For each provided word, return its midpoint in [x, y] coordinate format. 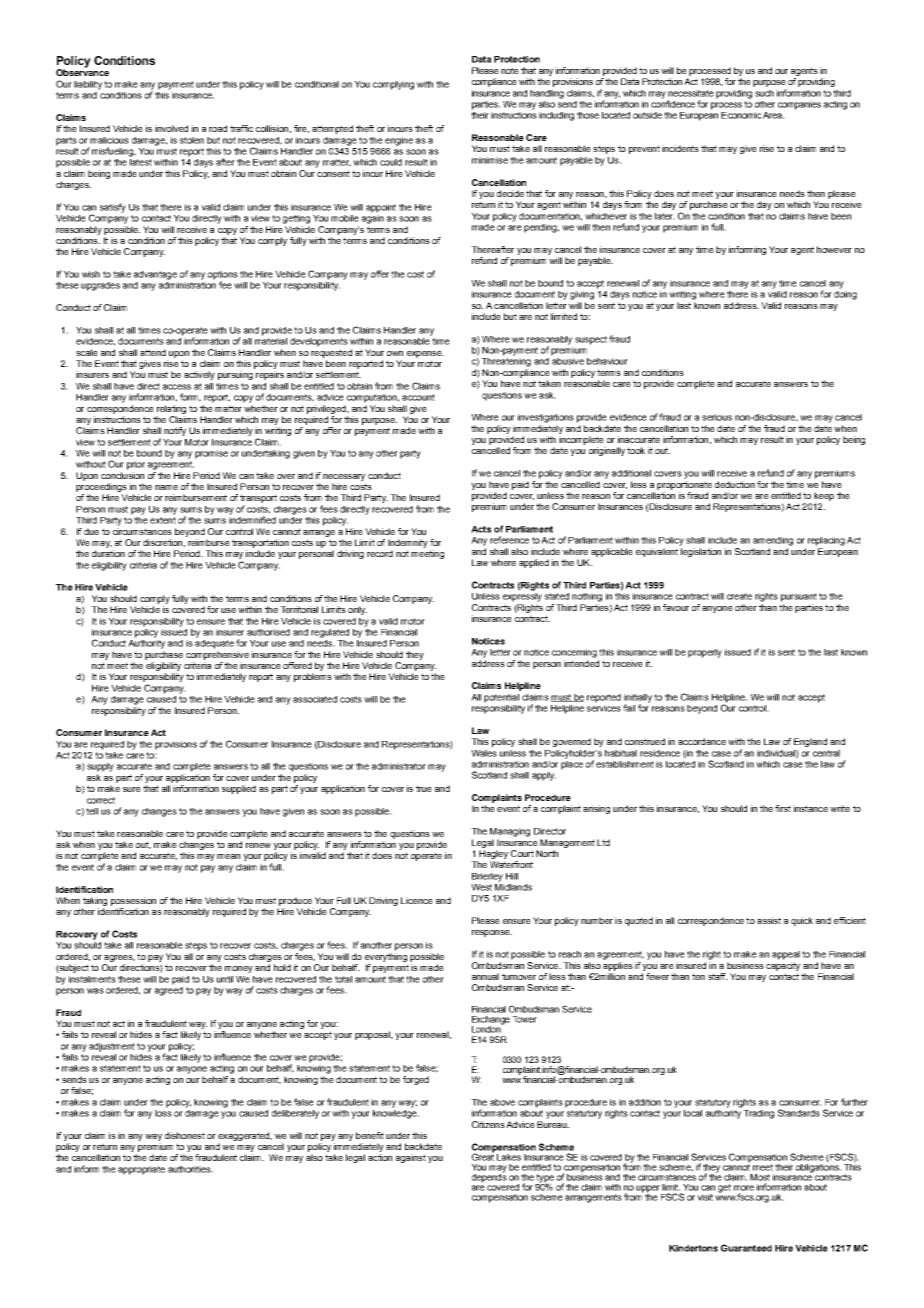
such [764, 93]
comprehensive [217, 655]
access [177, 387]
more [744, 1188]
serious [717, 417]
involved [171, 128]
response [492, 933]
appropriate [141, 1170]
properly [705, 653]
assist [769, 920]
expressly [522, 597]
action [380, 1157]
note [510, 70]
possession [133, 901]
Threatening [506, 362]
